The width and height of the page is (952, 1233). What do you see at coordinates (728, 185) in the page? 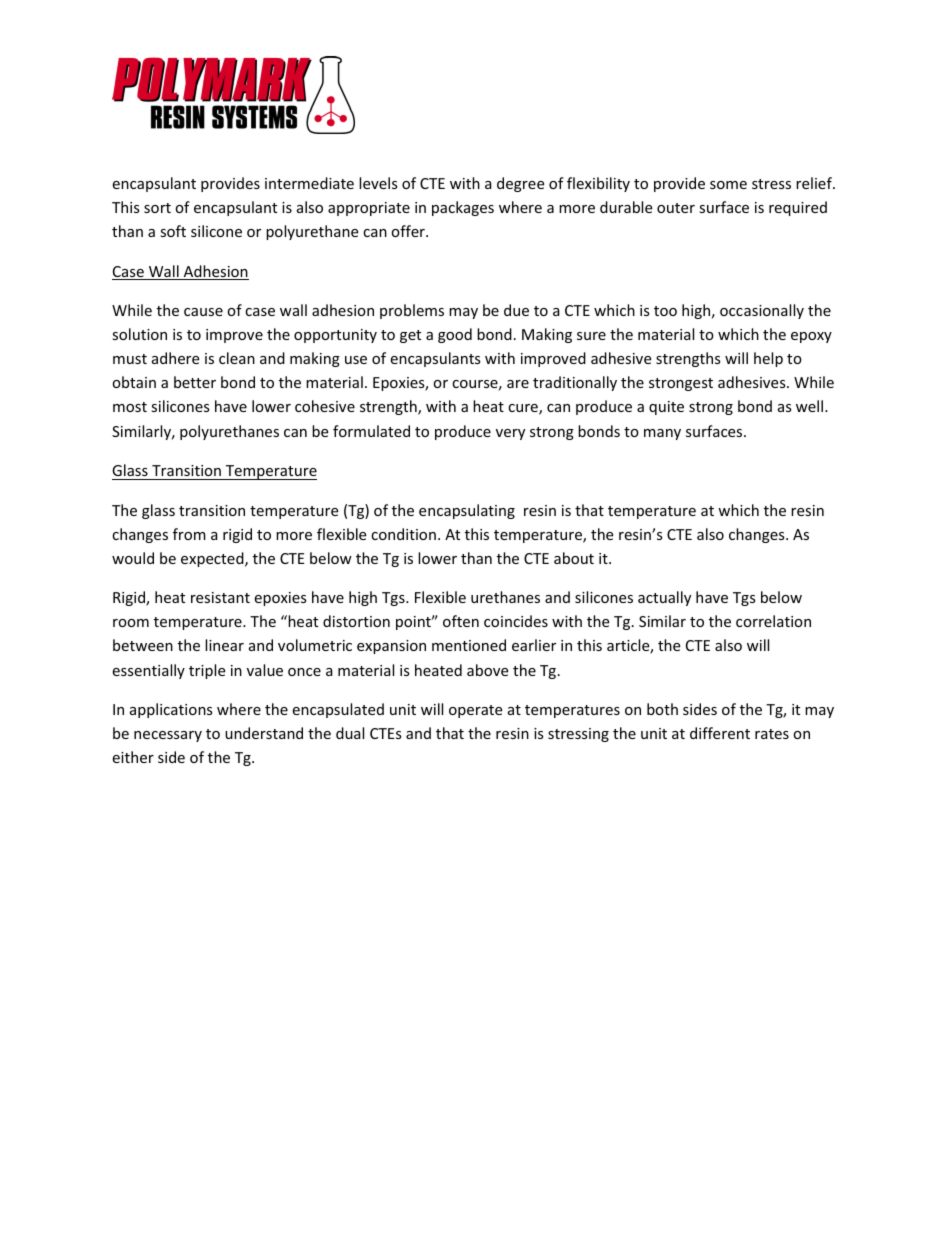
I see `some` at bounding box center [728, 185].
